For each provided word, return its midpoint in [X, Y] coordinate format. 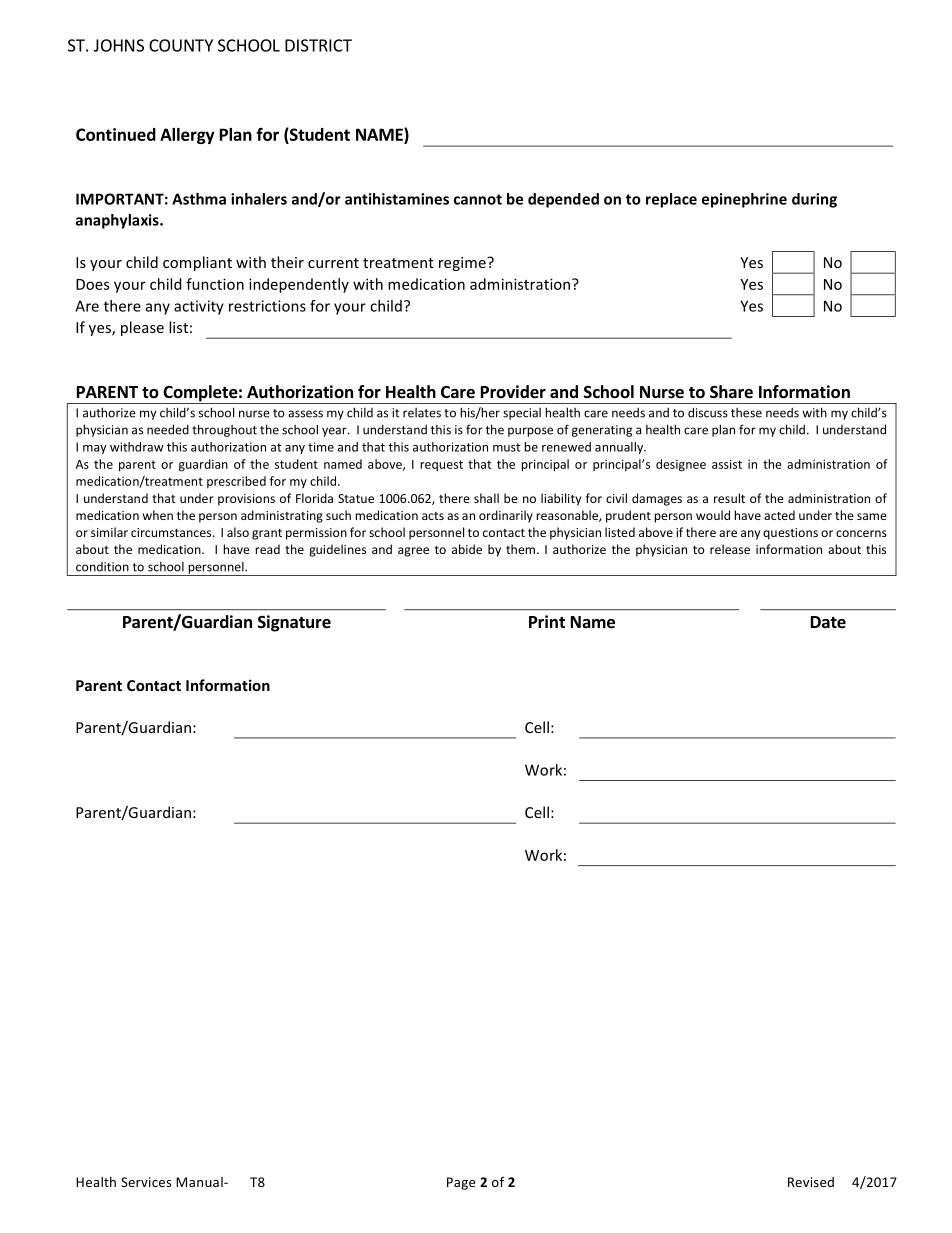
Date [828, 622]
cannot [478, 199]
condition [102, 567]
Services [146, 1182]
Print [547, 621]
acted [779, 515]
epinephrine [744, 200]
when [158, 515]
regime [463, 264]
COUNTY [181, 45]
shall [486, 498]
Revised [811, 1182]
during [814, 200]
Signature [294, 623]
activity [199, 307]
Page [461, 1183]
